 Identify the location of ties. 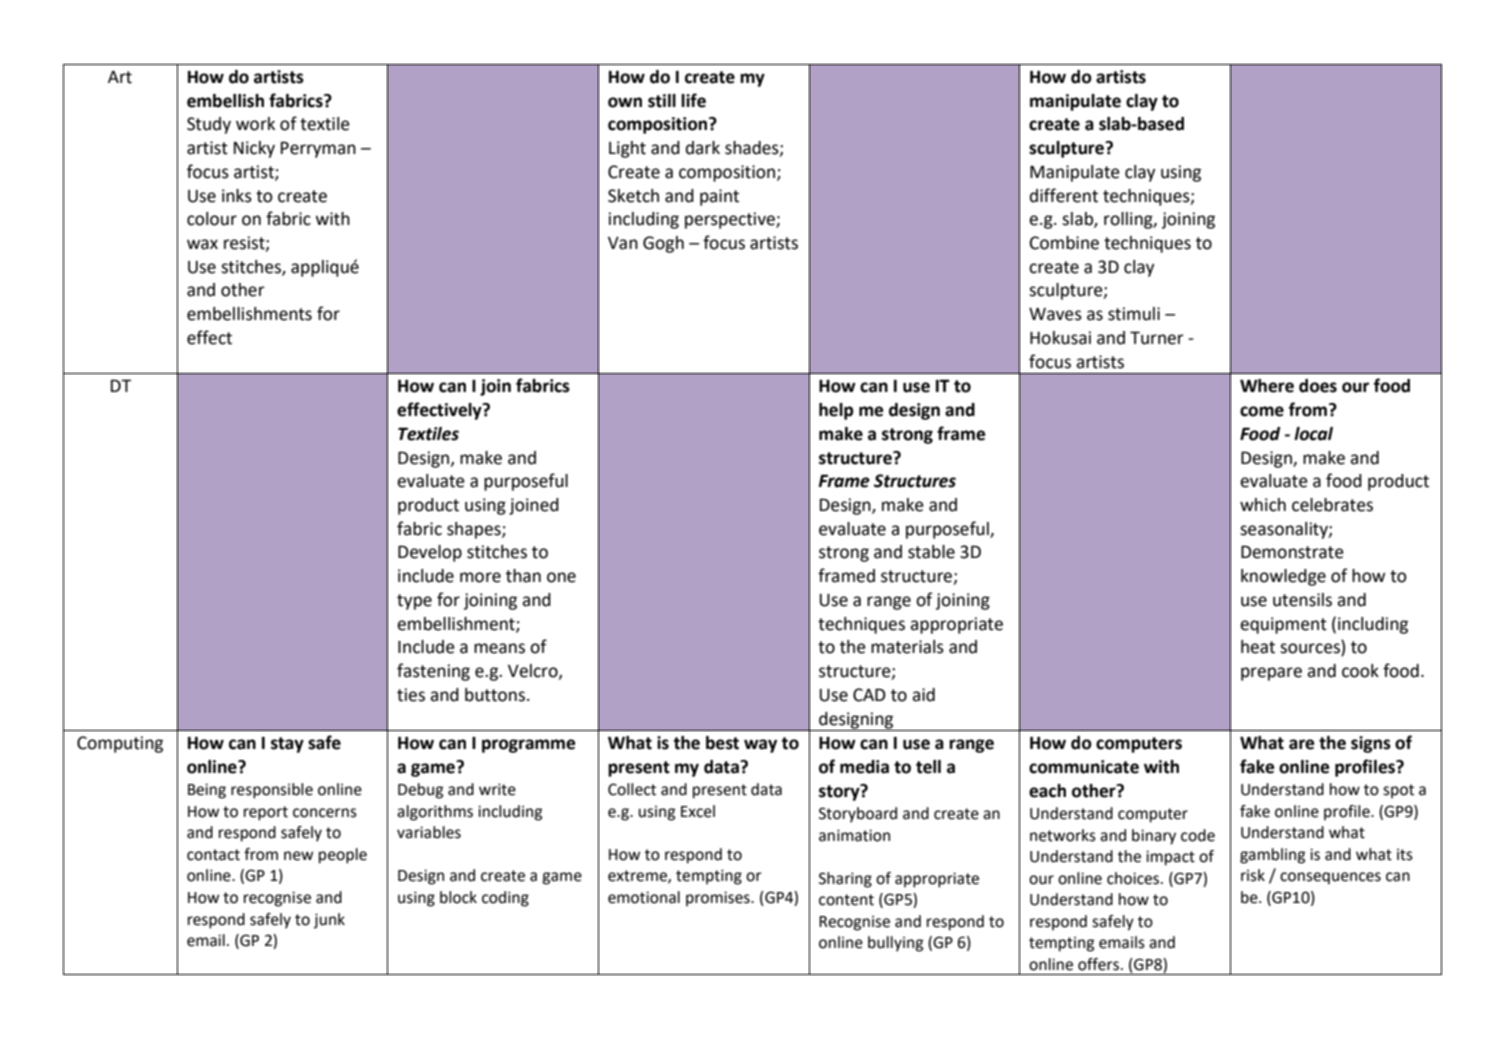
(411, 695).
